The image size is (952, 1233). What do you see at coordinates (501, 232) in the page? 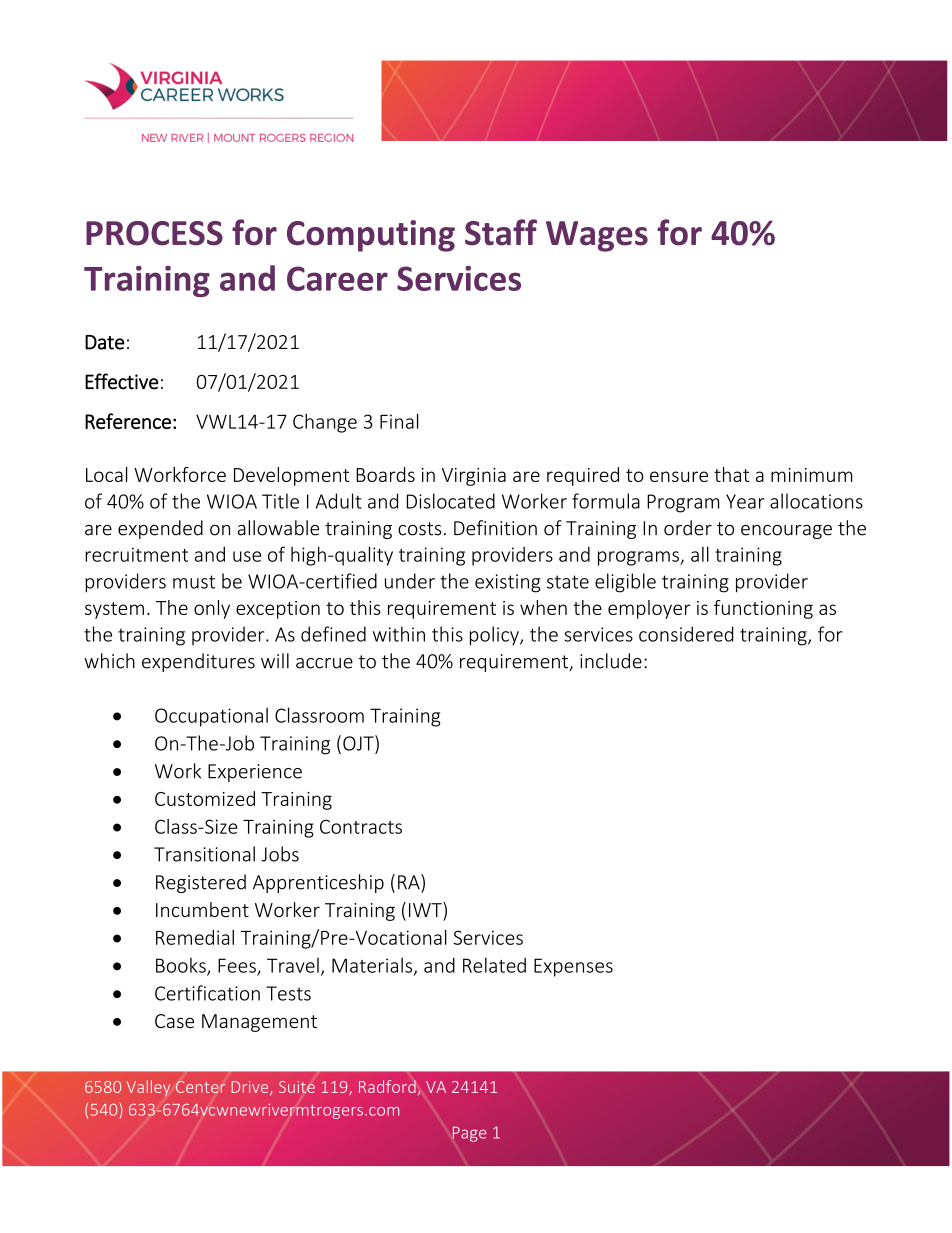
I see `Staff` at bounding box center [501, 232].
